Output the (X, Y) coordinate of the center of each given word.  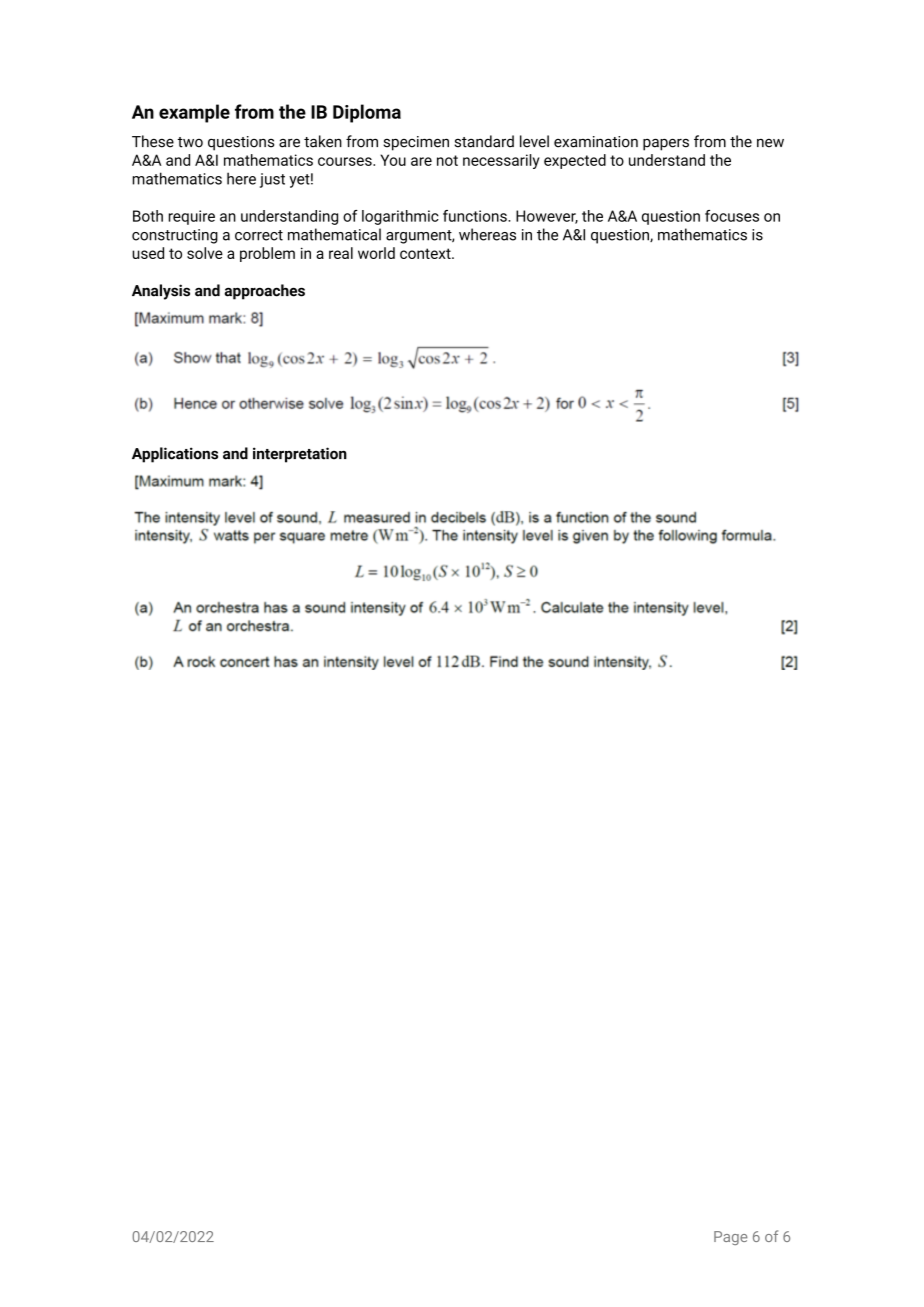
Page (730, 1238)
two (190, 142)
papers (666, 144)
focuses (732, 216)
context (426, 253)
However (547, 217)
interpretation (300, 455)
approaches (264, 292)
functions (476, 216)
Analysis (161, 292)
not (447, 160)
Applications (175, 455)
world (376, 253)
